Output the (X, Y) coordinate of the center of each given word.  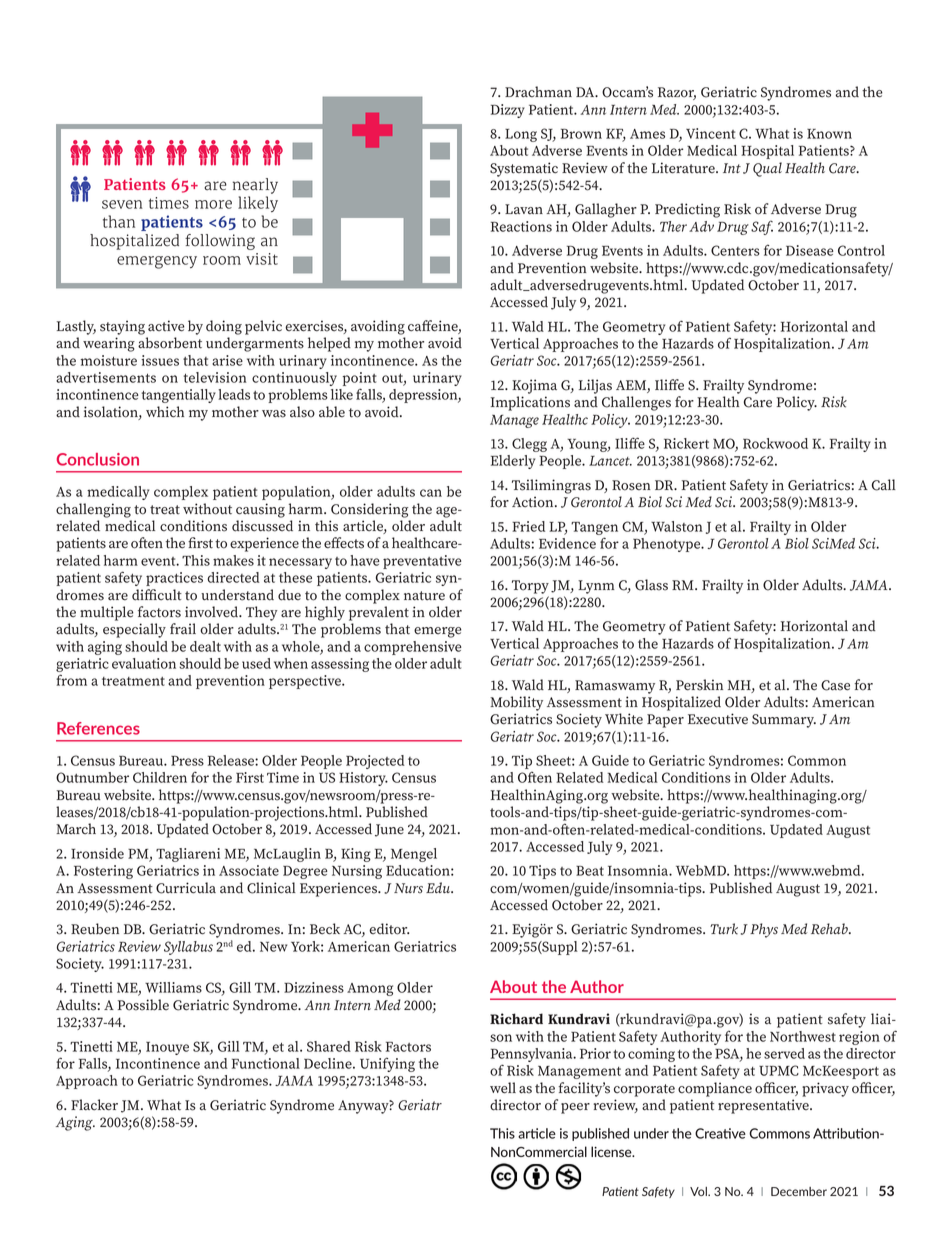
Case (835, 685)
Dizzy (508, 111)
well (503, 1088)
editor (389, 929)
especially (134, 630)
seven (122, 204)
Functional (266, 1063)
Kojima (534, 386)
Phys (764, 930)
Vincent (710, 133)
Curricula (186, 888)
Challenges (636, 403)
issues (160, 360)
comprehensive (413, 648)
